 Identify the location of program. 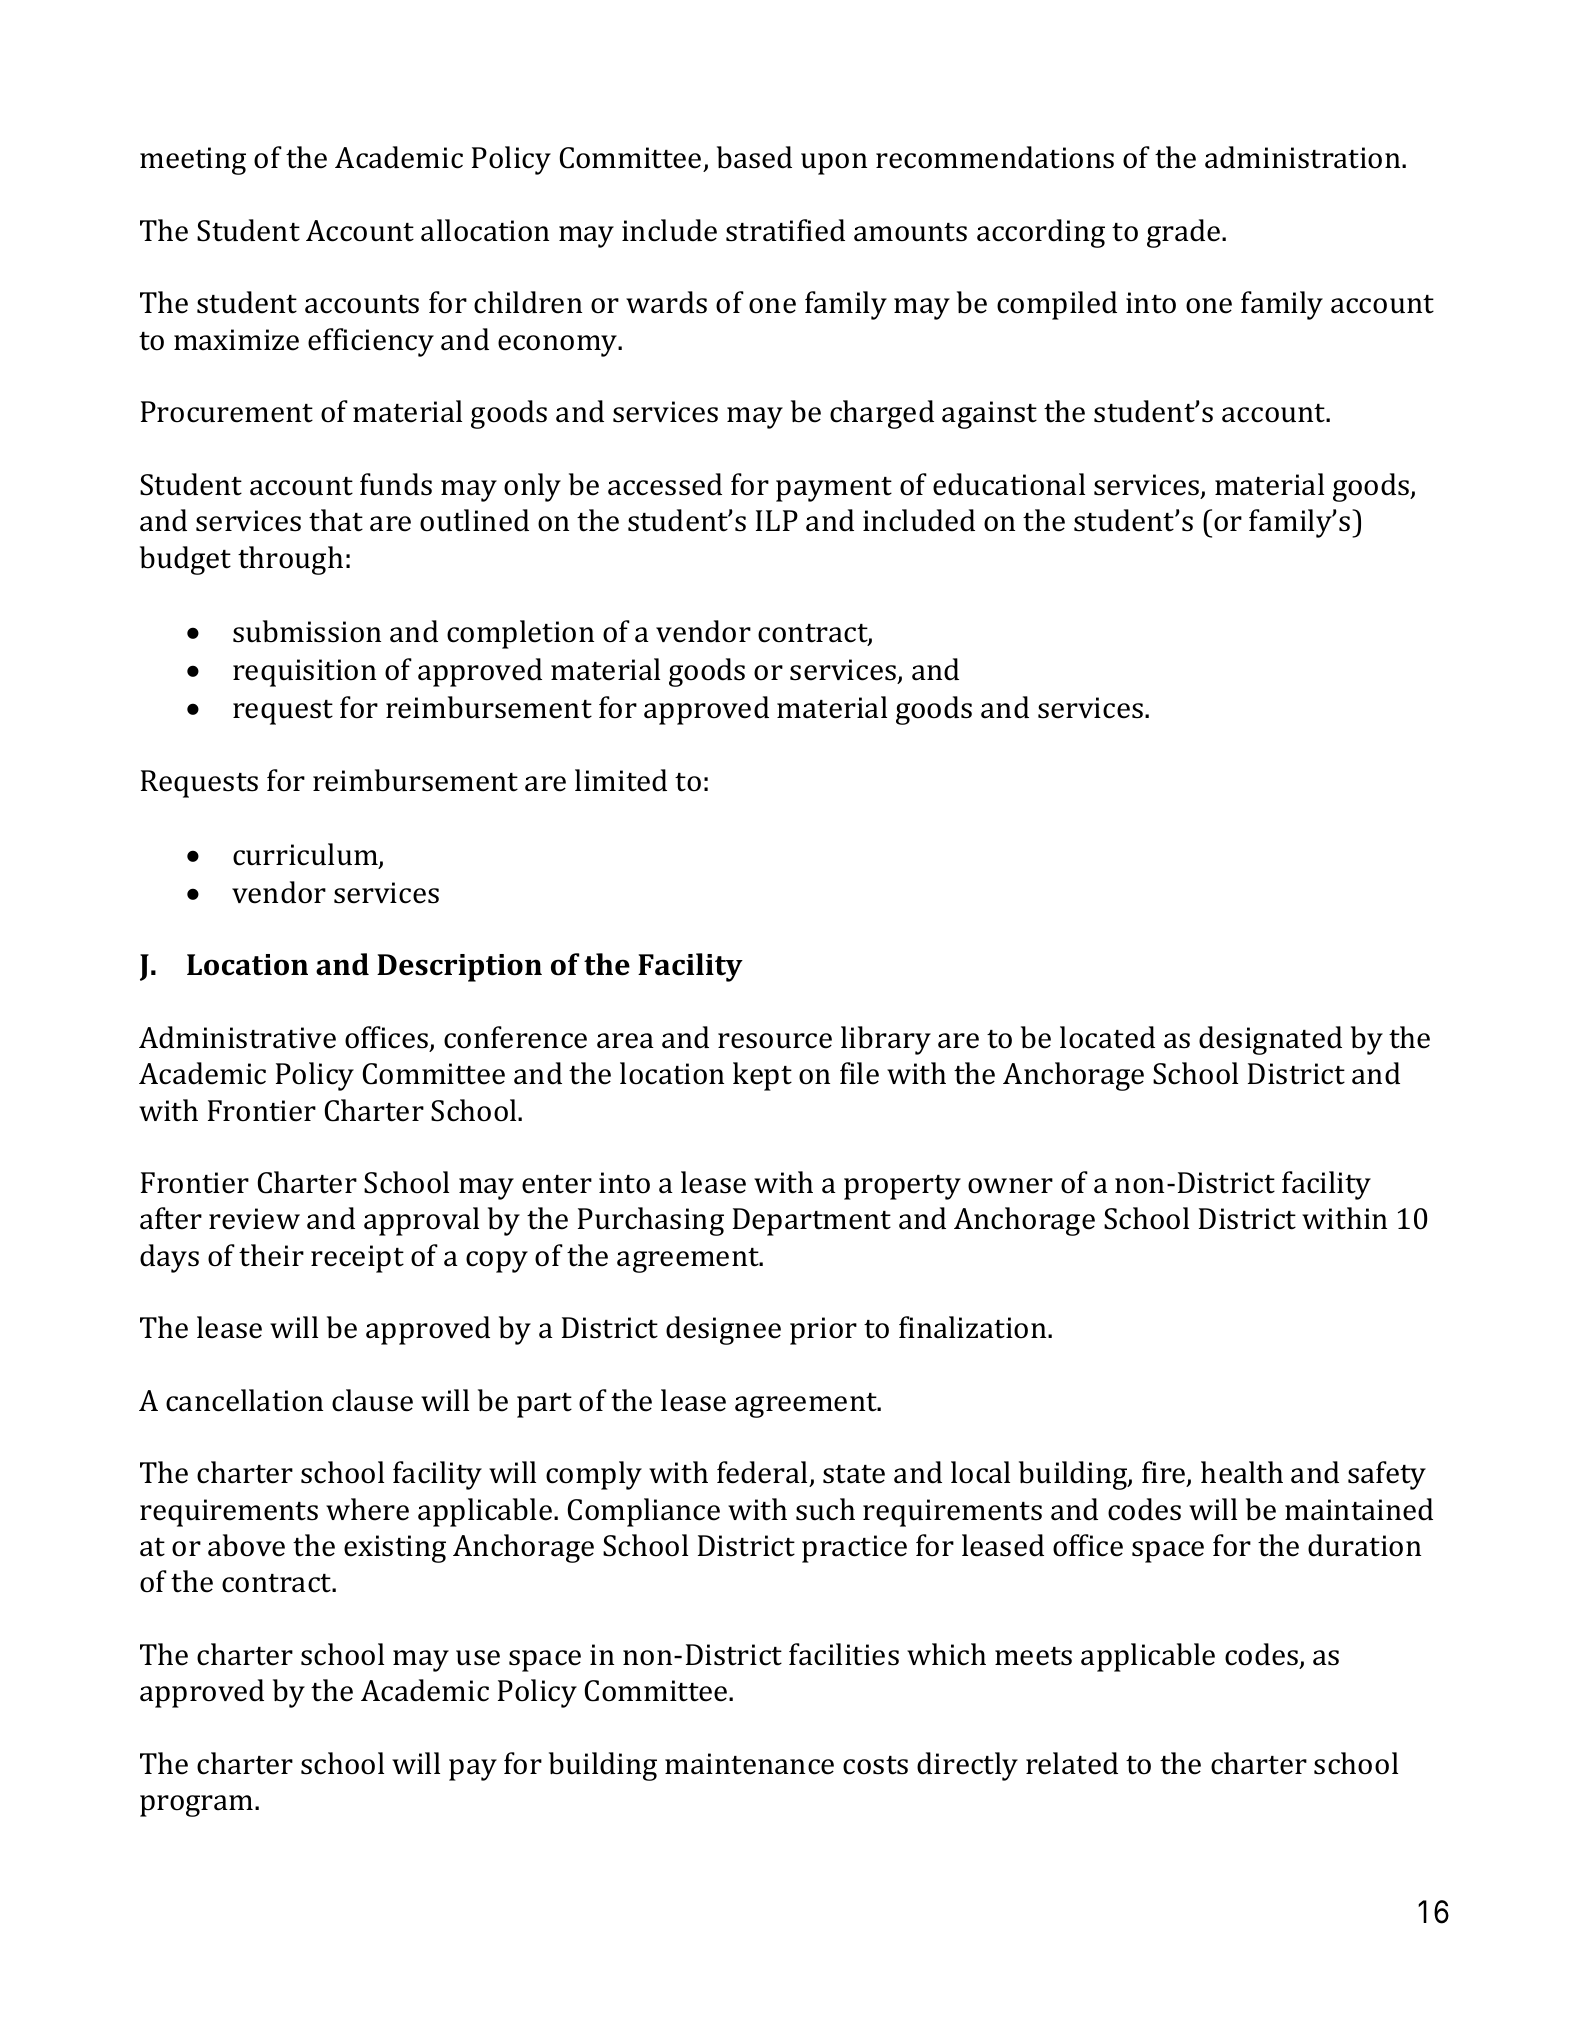
(198, 1806).
